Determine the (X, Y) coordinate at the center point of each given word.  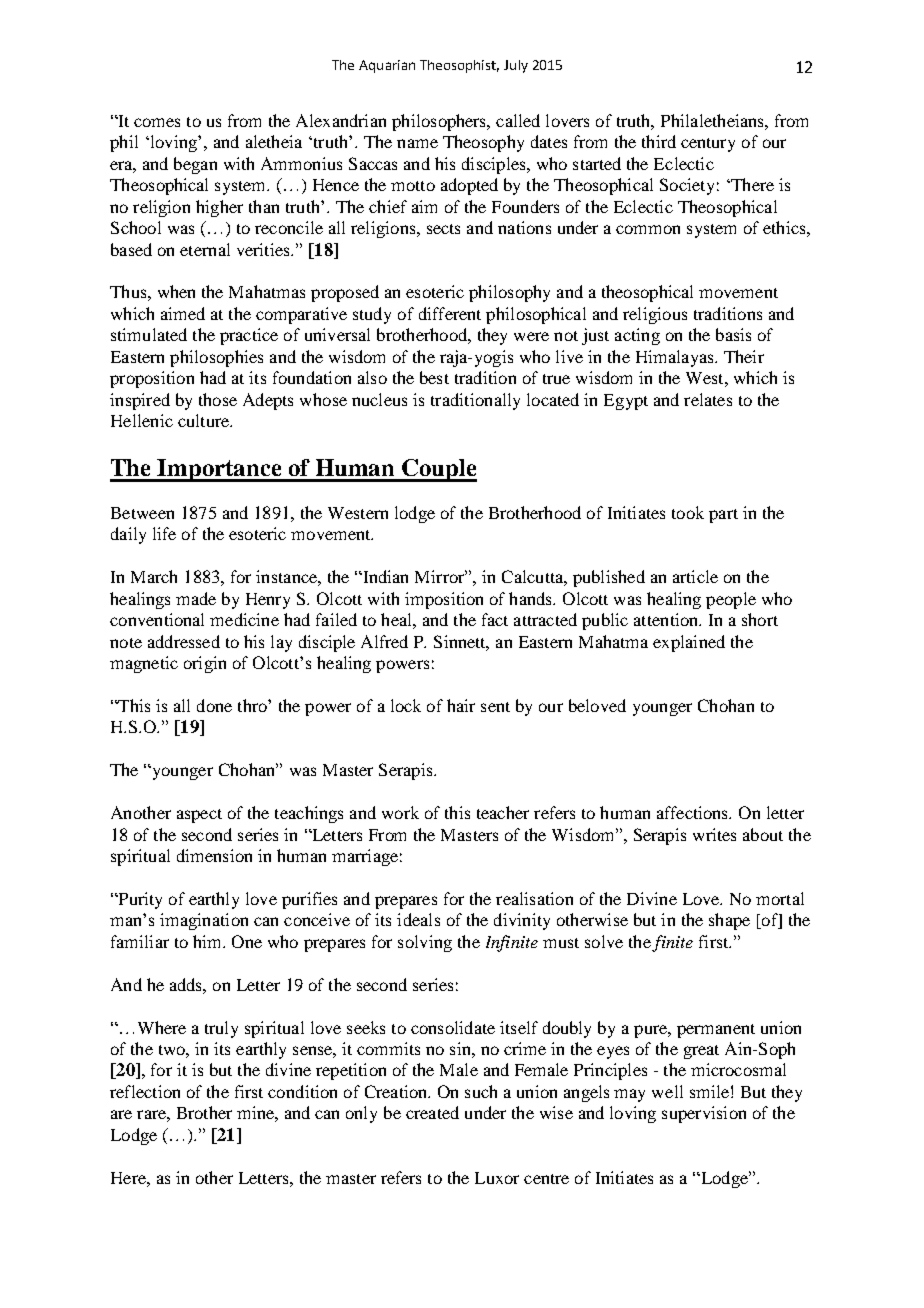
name (417, 143)
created (432, 1112)
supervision (704, 1114)
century (708, 145)
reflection (145, 1091)
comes (157, 122)
